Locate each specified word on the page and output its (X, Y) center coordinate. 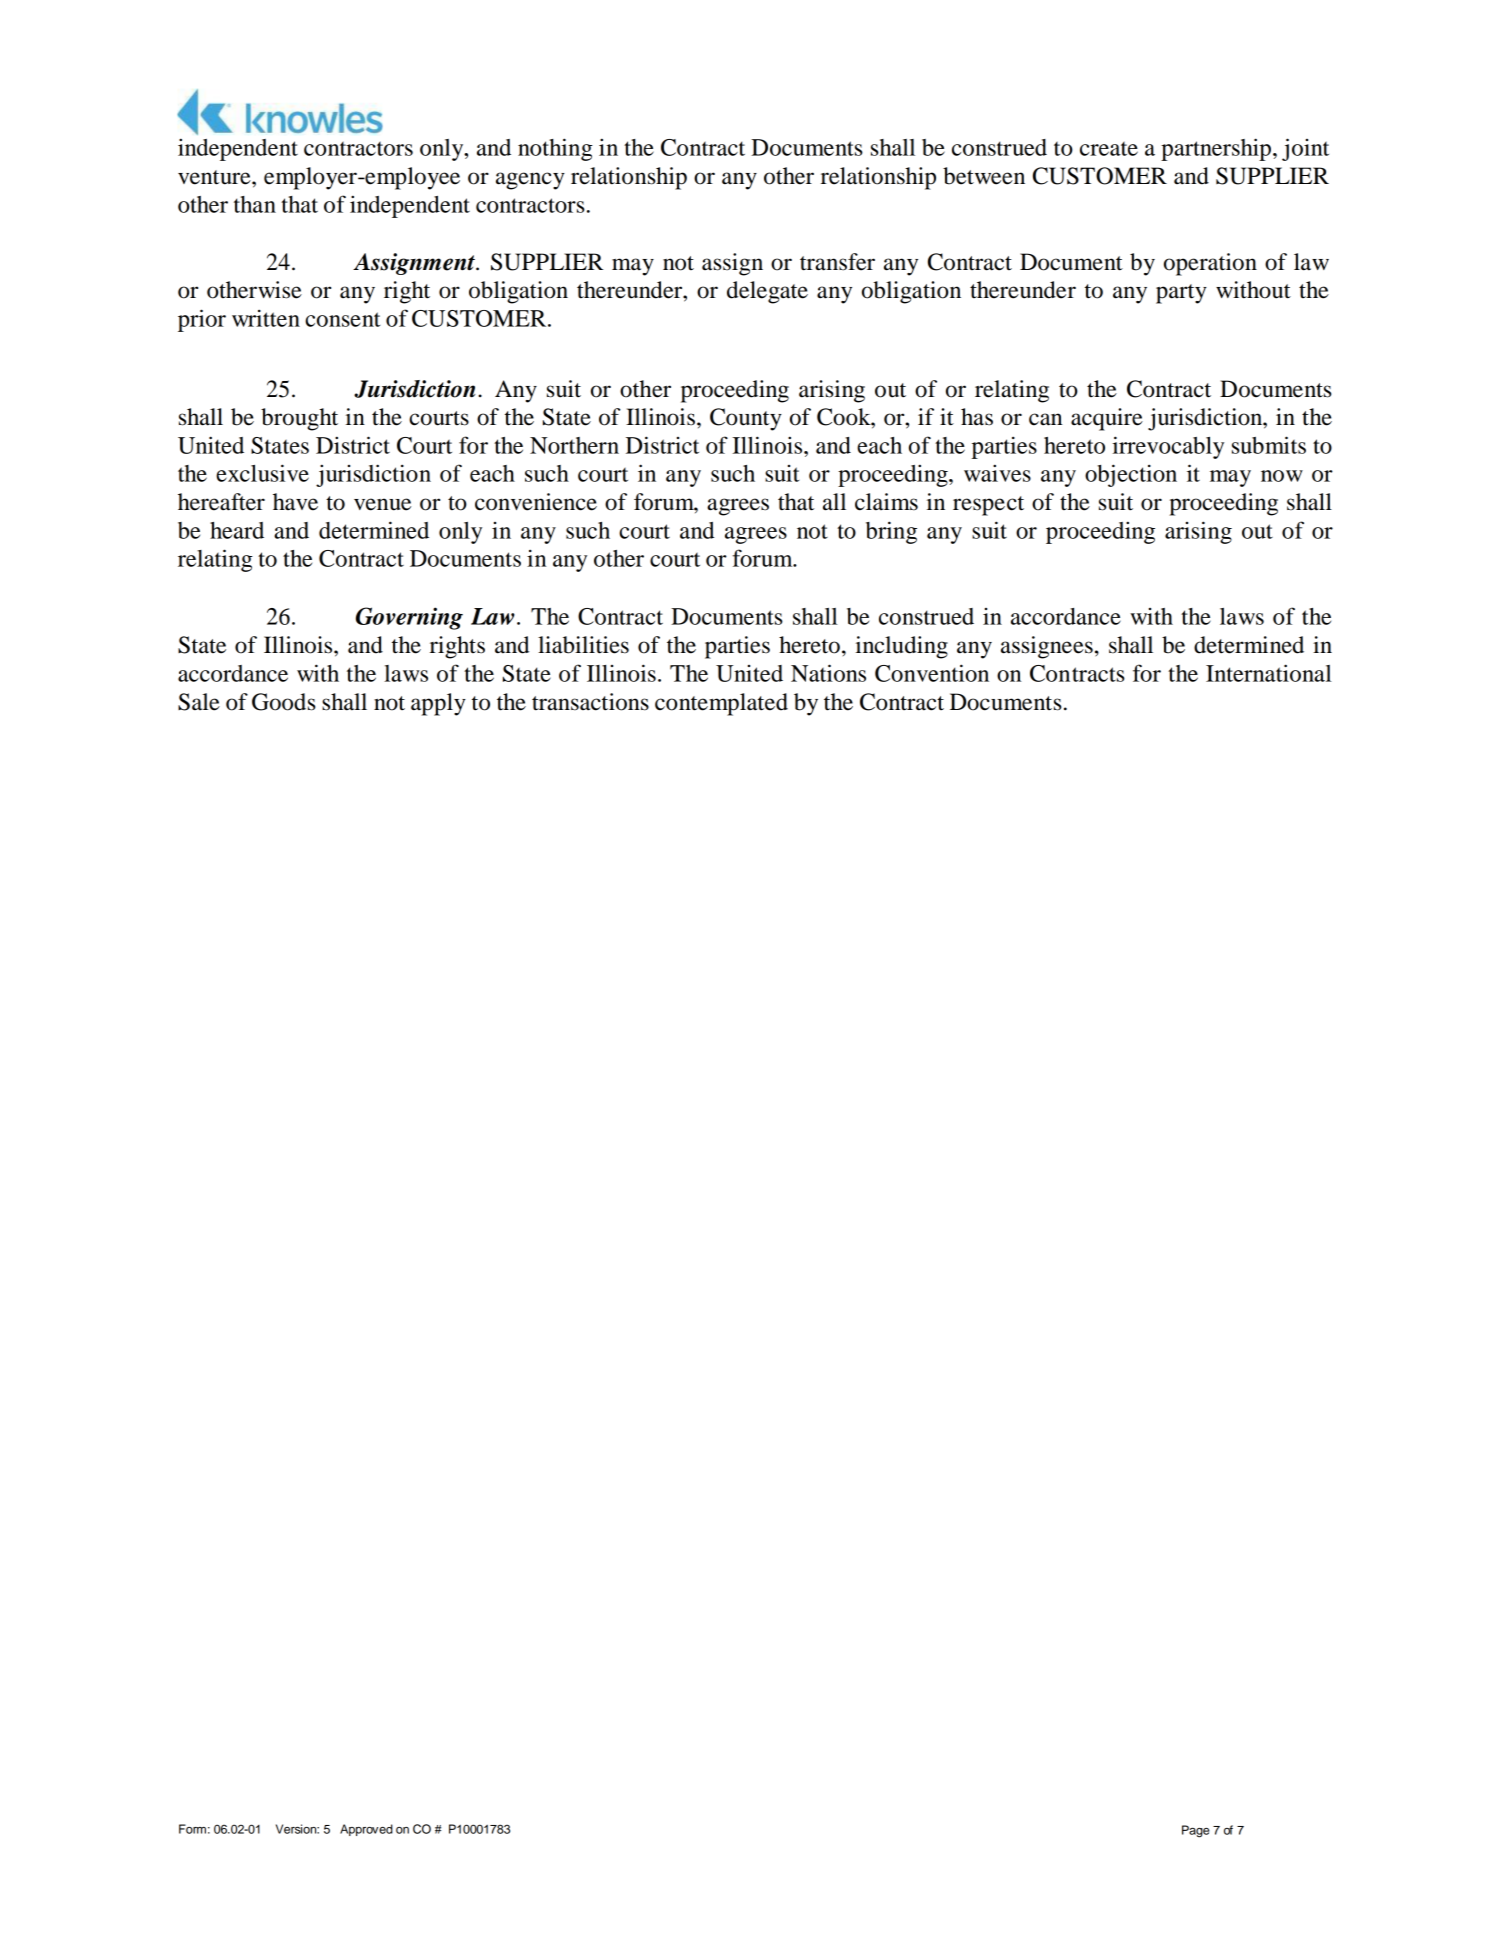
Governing (409, 618)
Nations (828, 673)
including (902, 647)
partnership (1217, 149)
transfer (837, 262)
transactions (590, 702)
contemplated (721, 704)
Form (192, 1829)
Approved (366, 1830)
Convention (932, 673)
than (255, 204)
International (1269, 673)
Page (1195, 1831)
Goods (283, 702)
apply (438, 704)
